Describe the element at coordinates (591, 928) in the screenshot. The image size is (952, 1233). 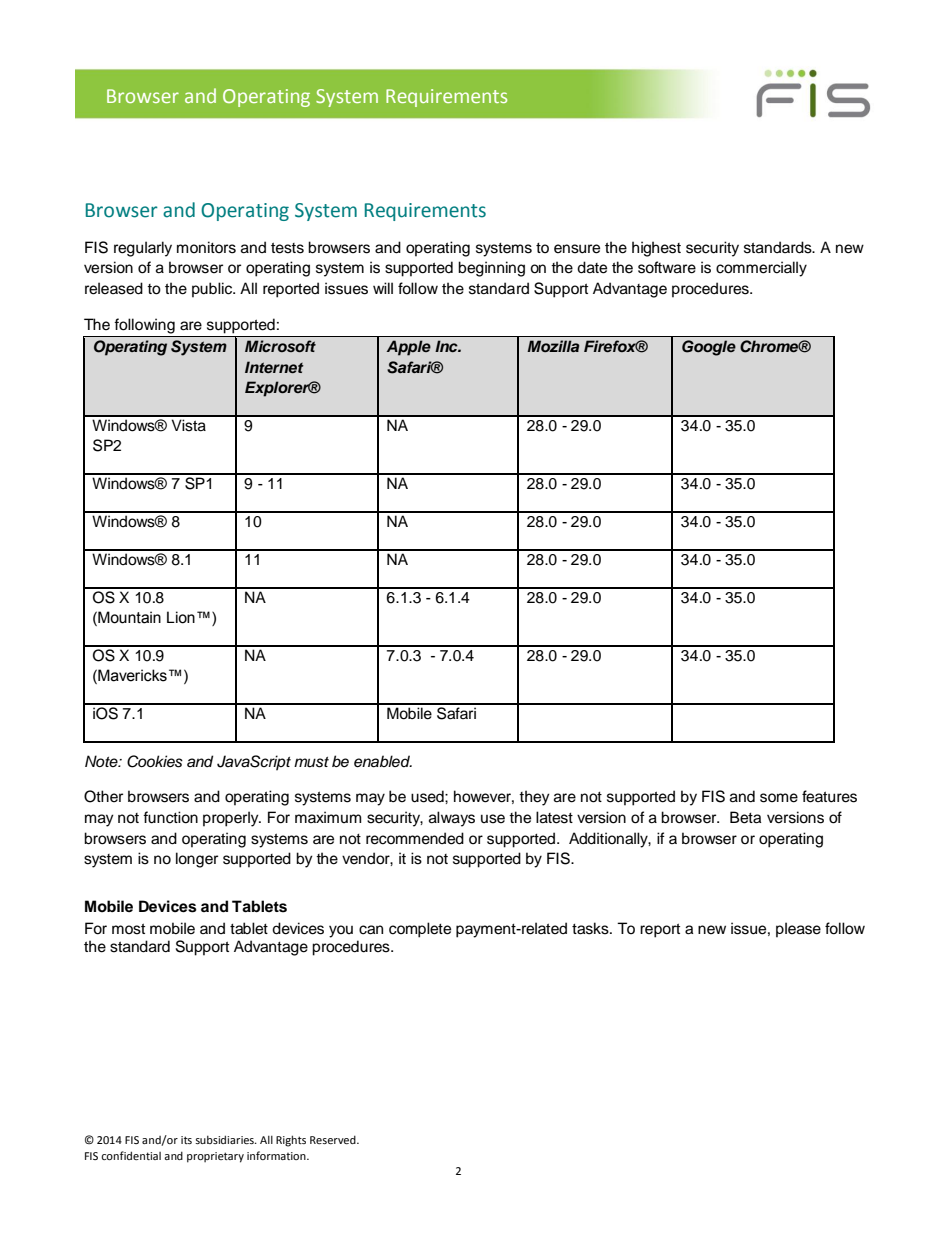
I see `tasks` at that location.
